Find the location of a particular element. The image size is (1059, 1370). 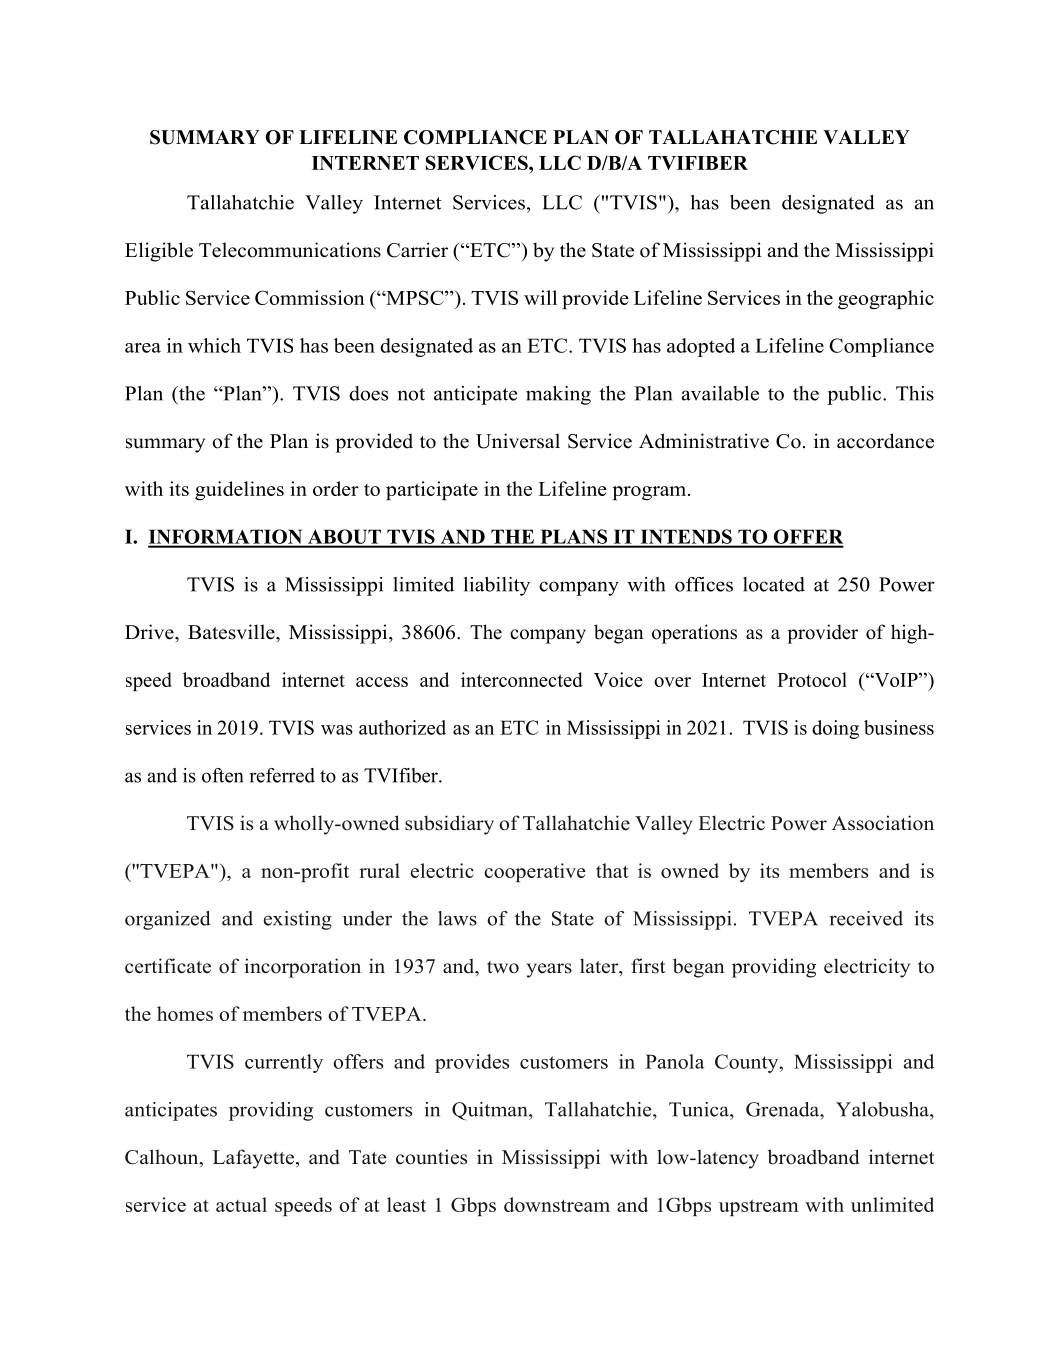

Lafayette is located at coordinates (255, 1159).
